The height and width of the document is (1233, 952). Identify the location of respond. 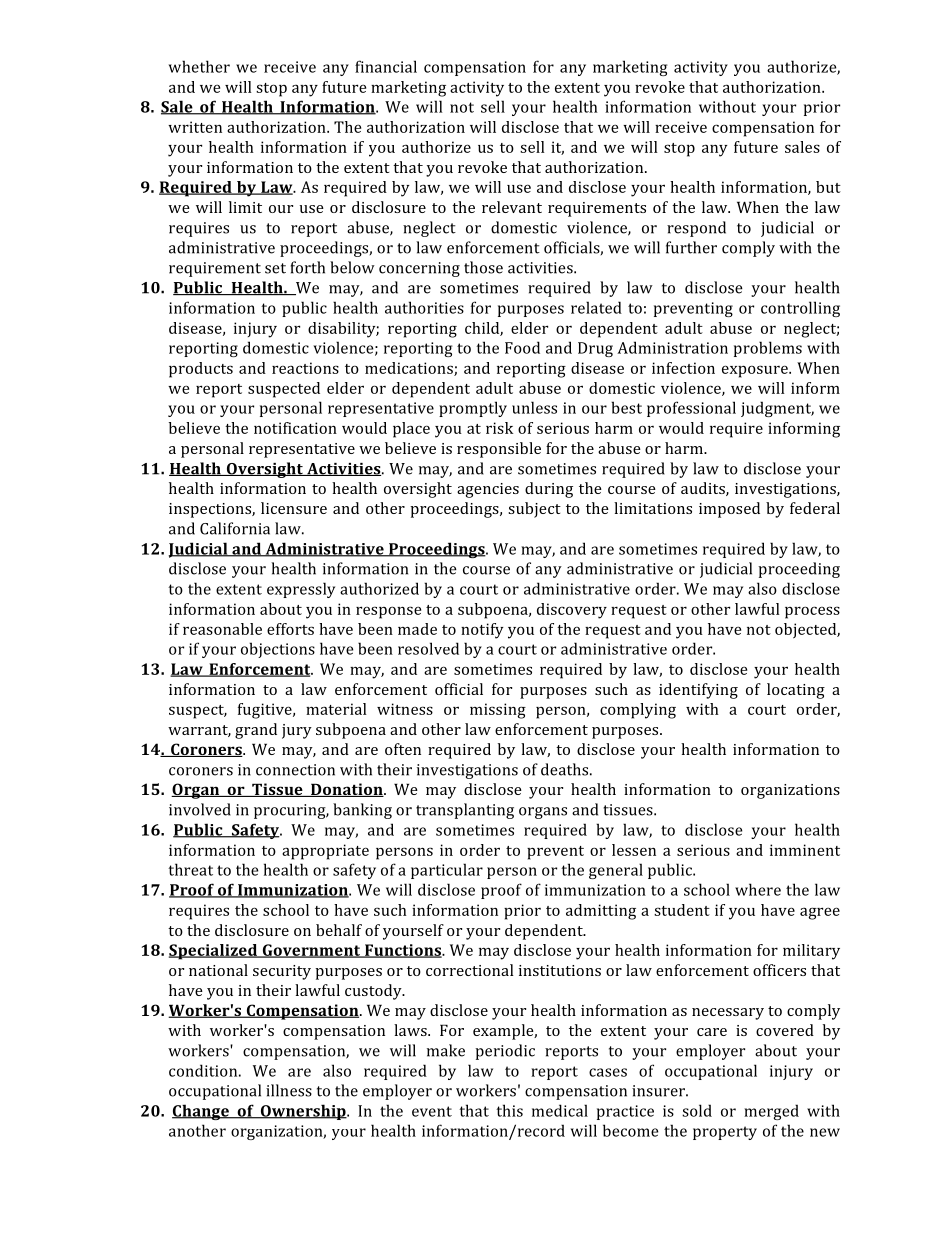
(696, 229).
